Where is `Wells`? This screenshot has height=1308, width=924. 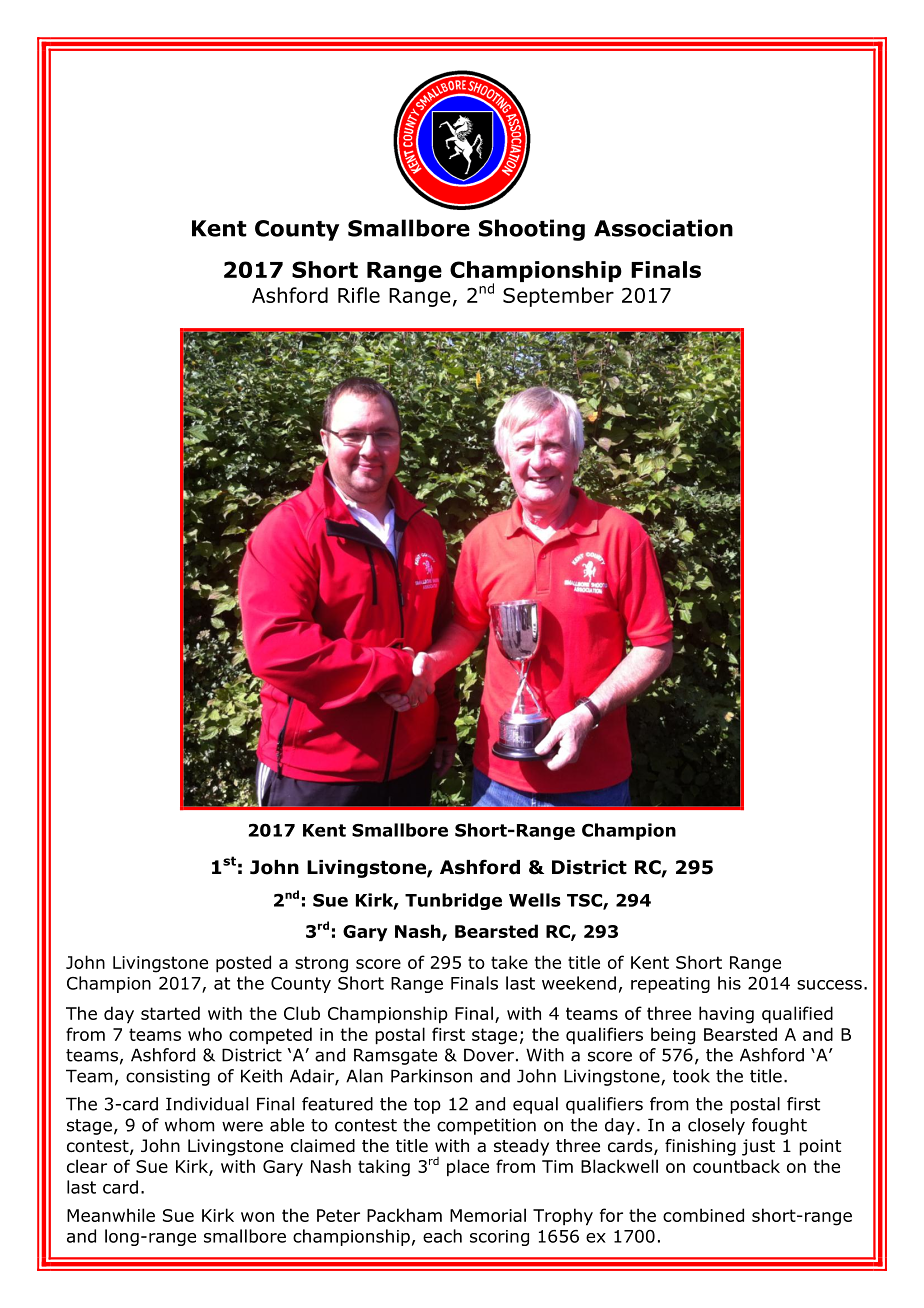
Wells is located at coordinates (535, 900).
